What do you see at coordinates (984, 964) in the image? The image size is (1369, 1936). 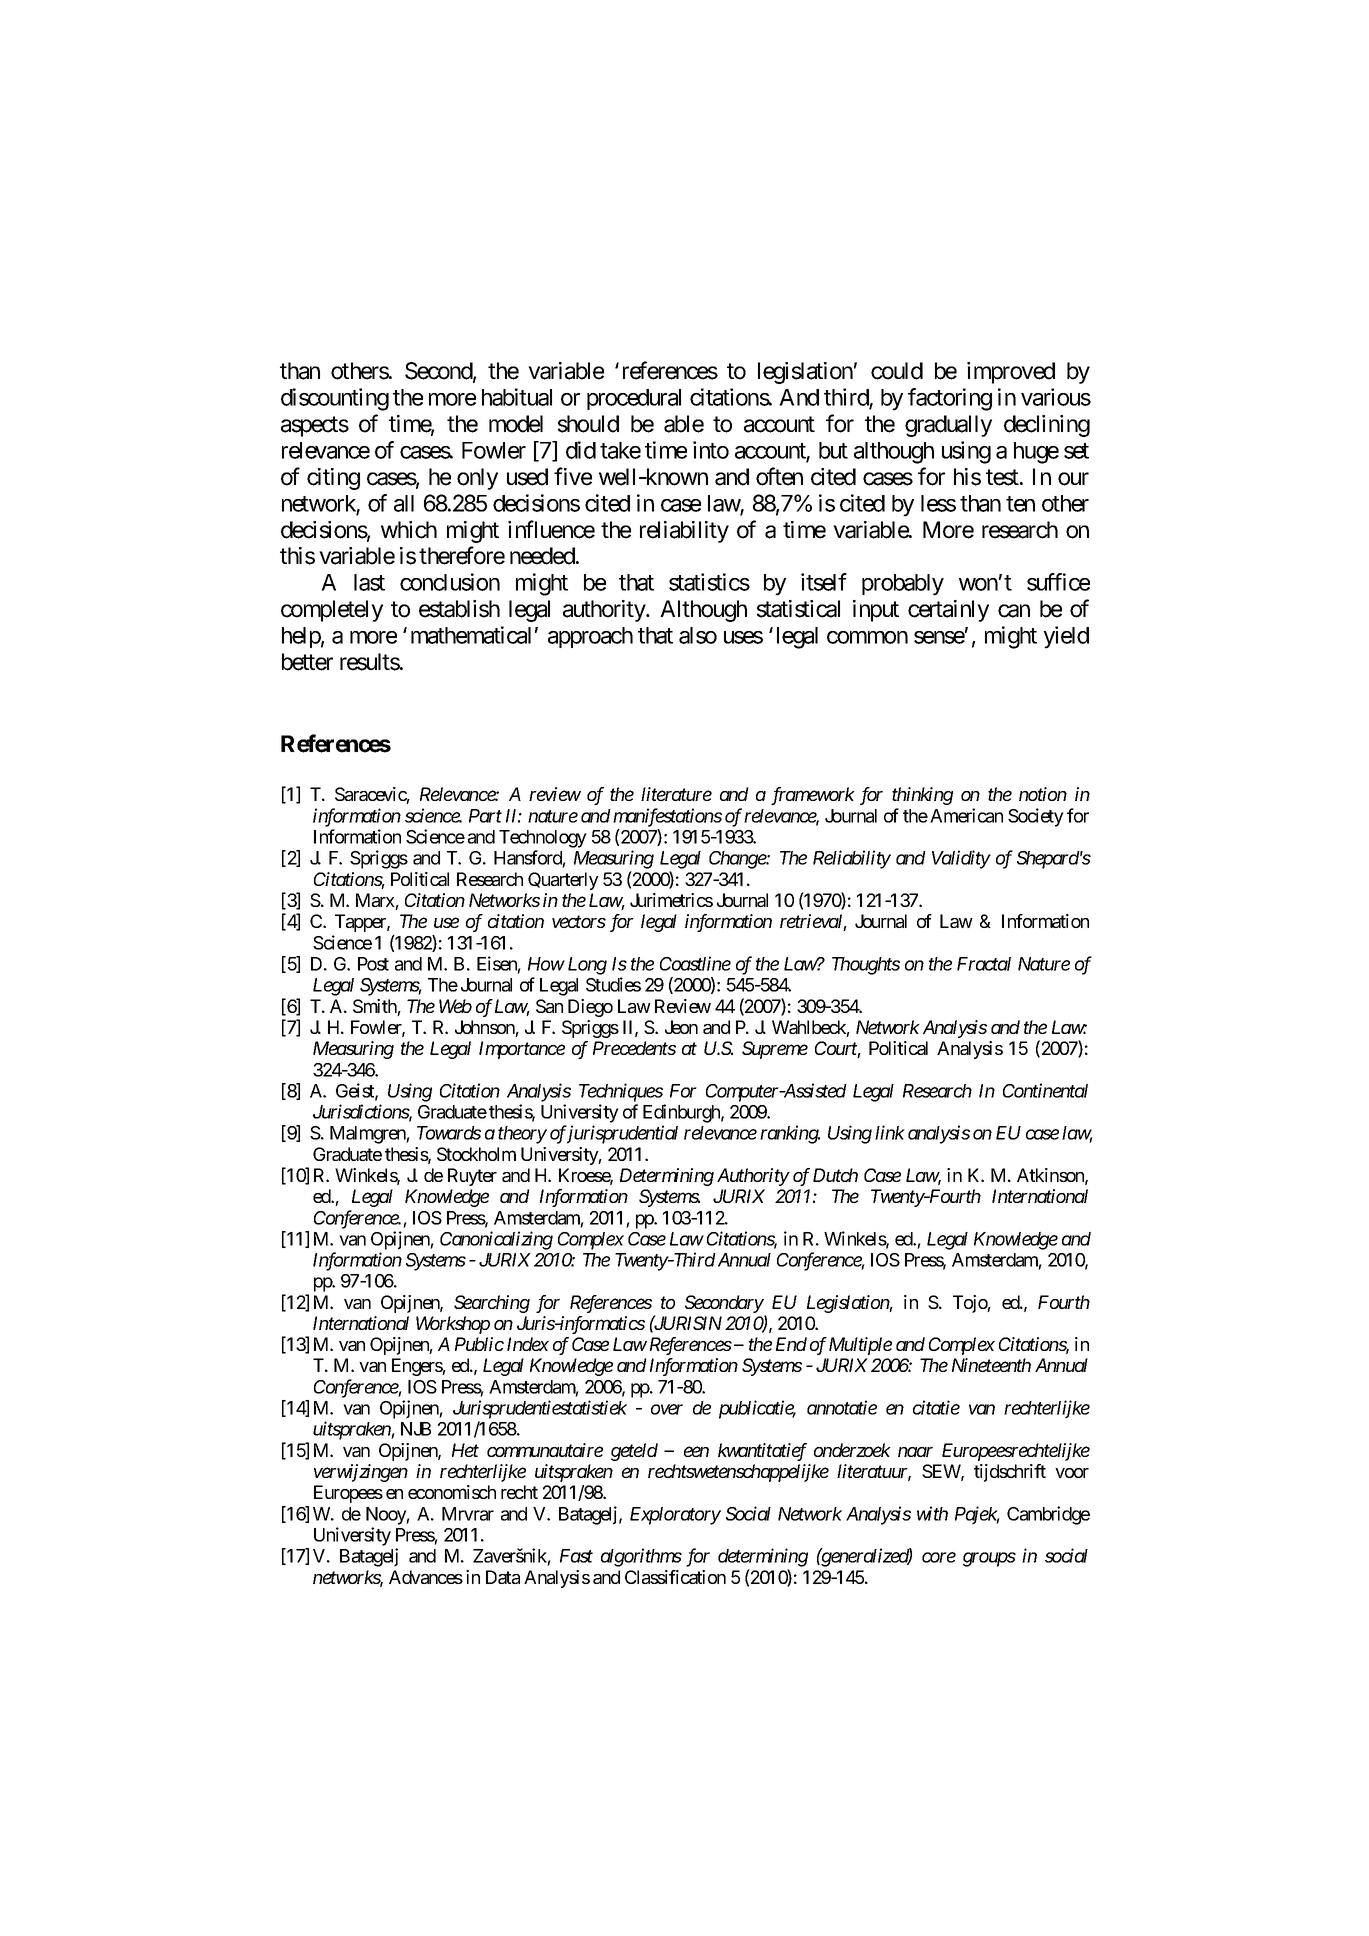 I see `Fractal` at bounding box center [984, 964].
